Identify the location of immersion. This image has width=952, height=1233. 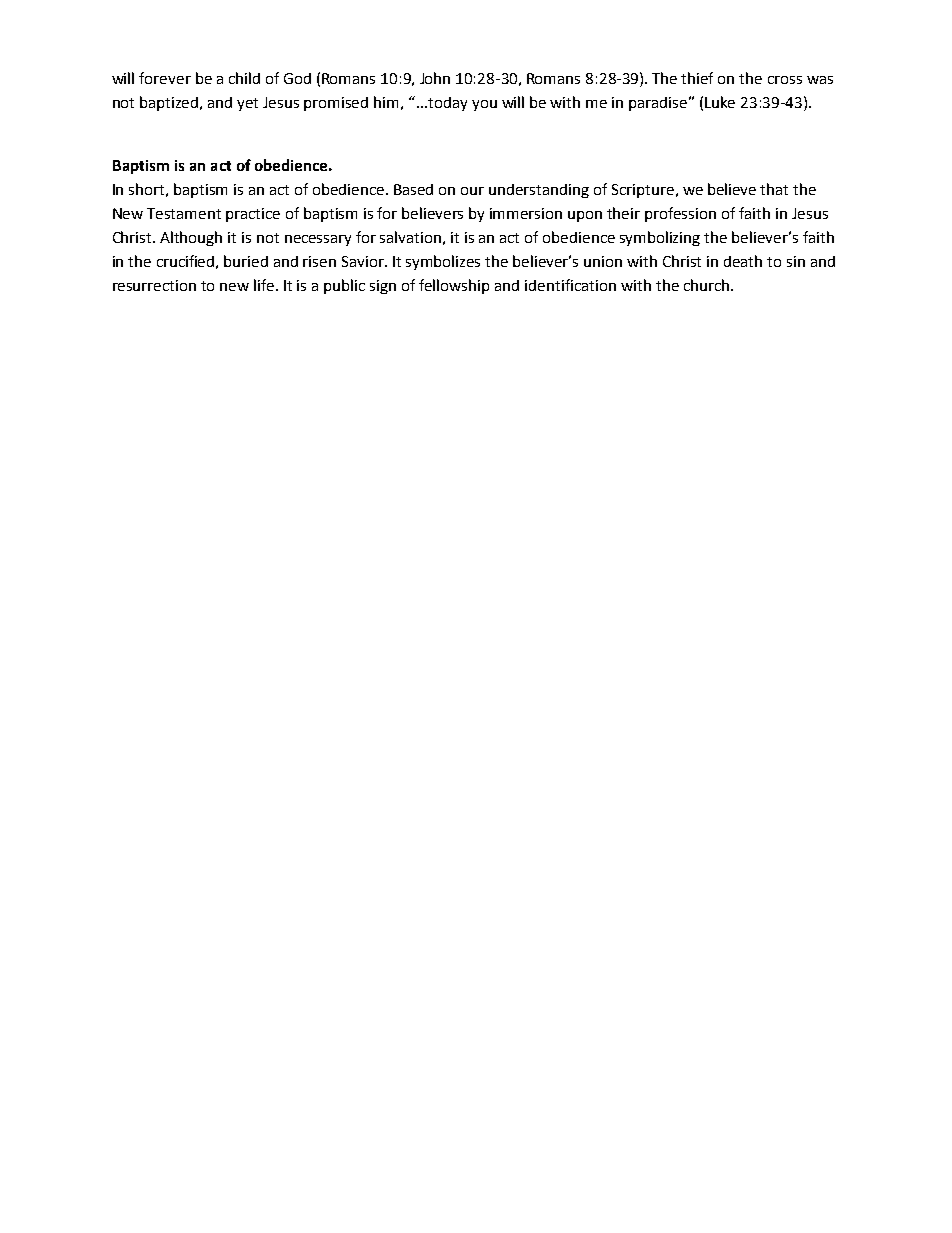
(526, 213).
